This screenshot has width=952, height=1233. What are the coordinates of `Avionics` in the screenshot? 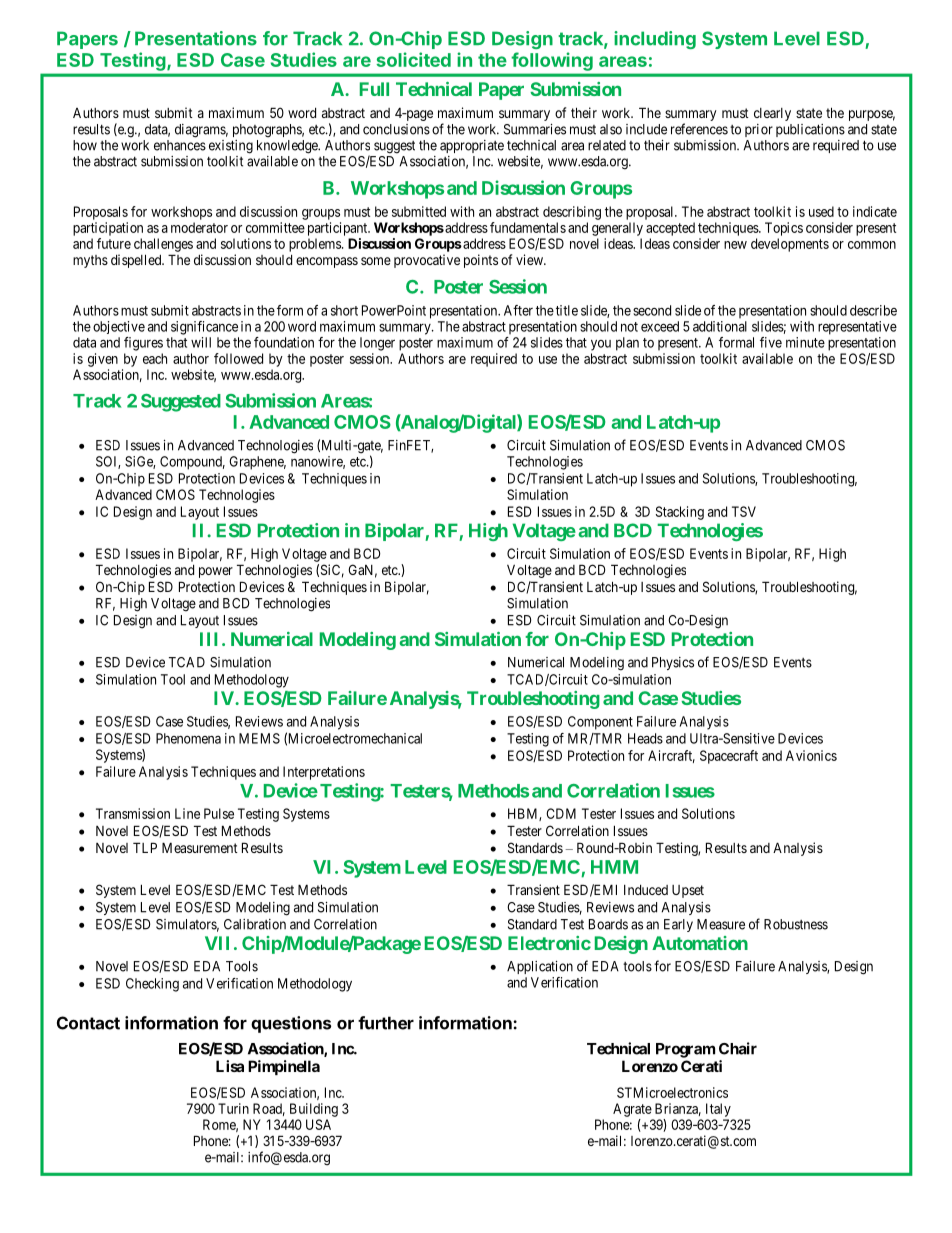 It's located at (811, 755).
